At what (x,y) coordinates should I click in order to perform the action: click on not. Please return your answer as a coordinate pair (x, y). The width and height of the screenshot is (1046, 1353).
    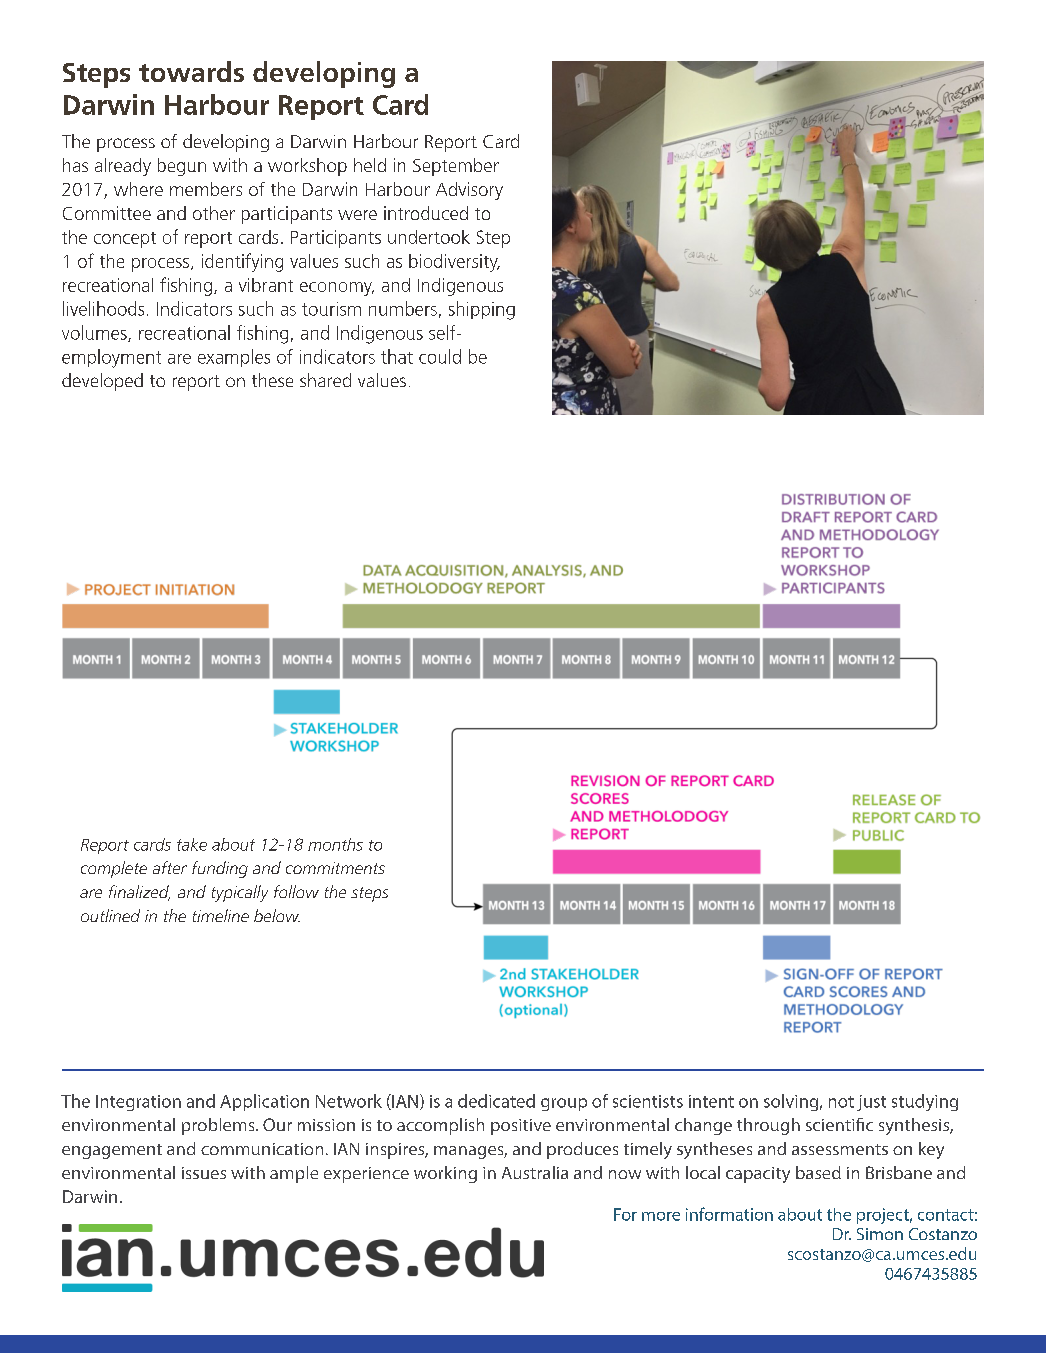
    Looking at the image, I should click on (841, 1102).
